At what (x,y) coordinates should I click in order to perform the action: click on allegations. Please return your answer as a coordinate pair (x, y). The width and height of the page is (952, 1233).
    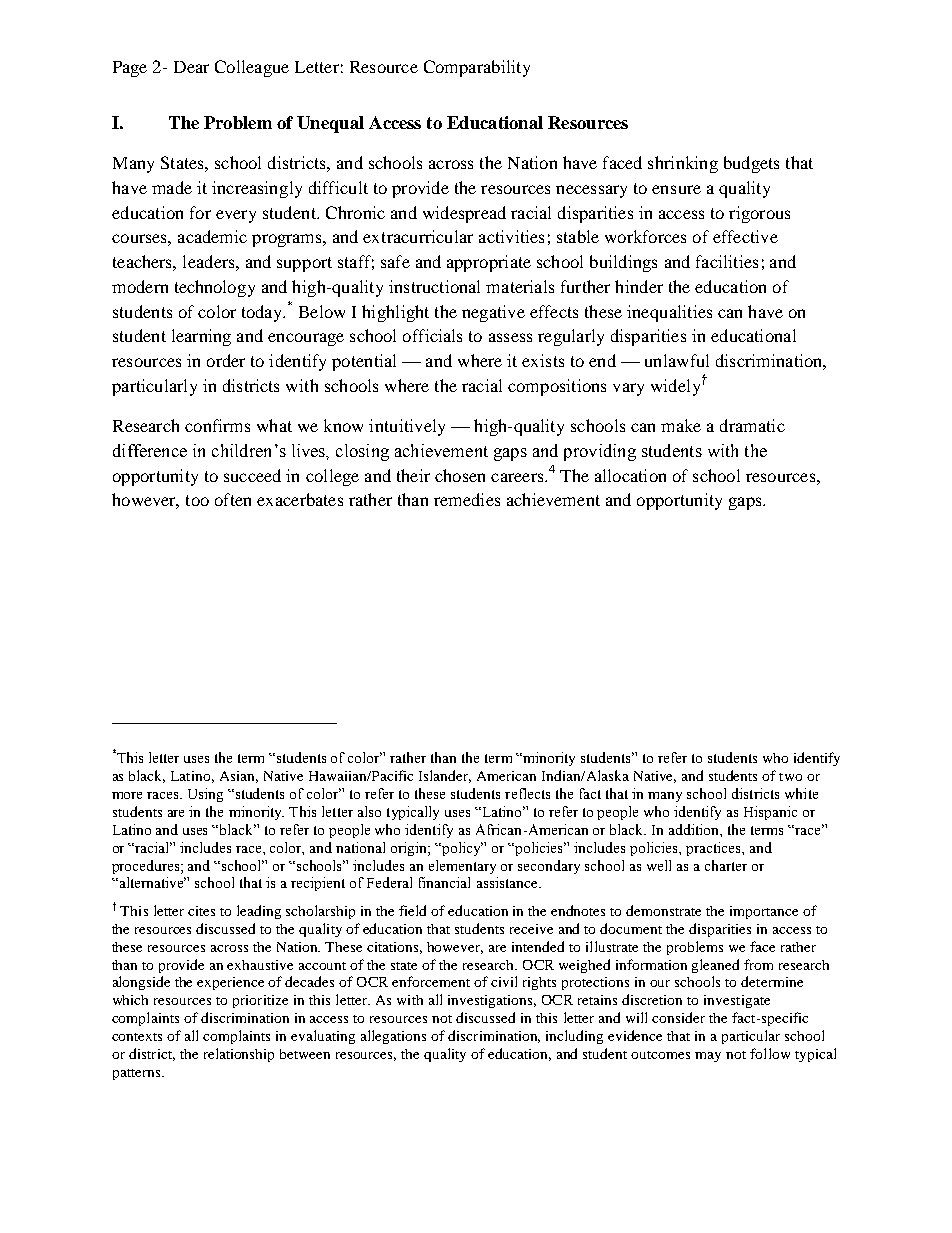
    Looking at the image, I should click on (393, 1037).
